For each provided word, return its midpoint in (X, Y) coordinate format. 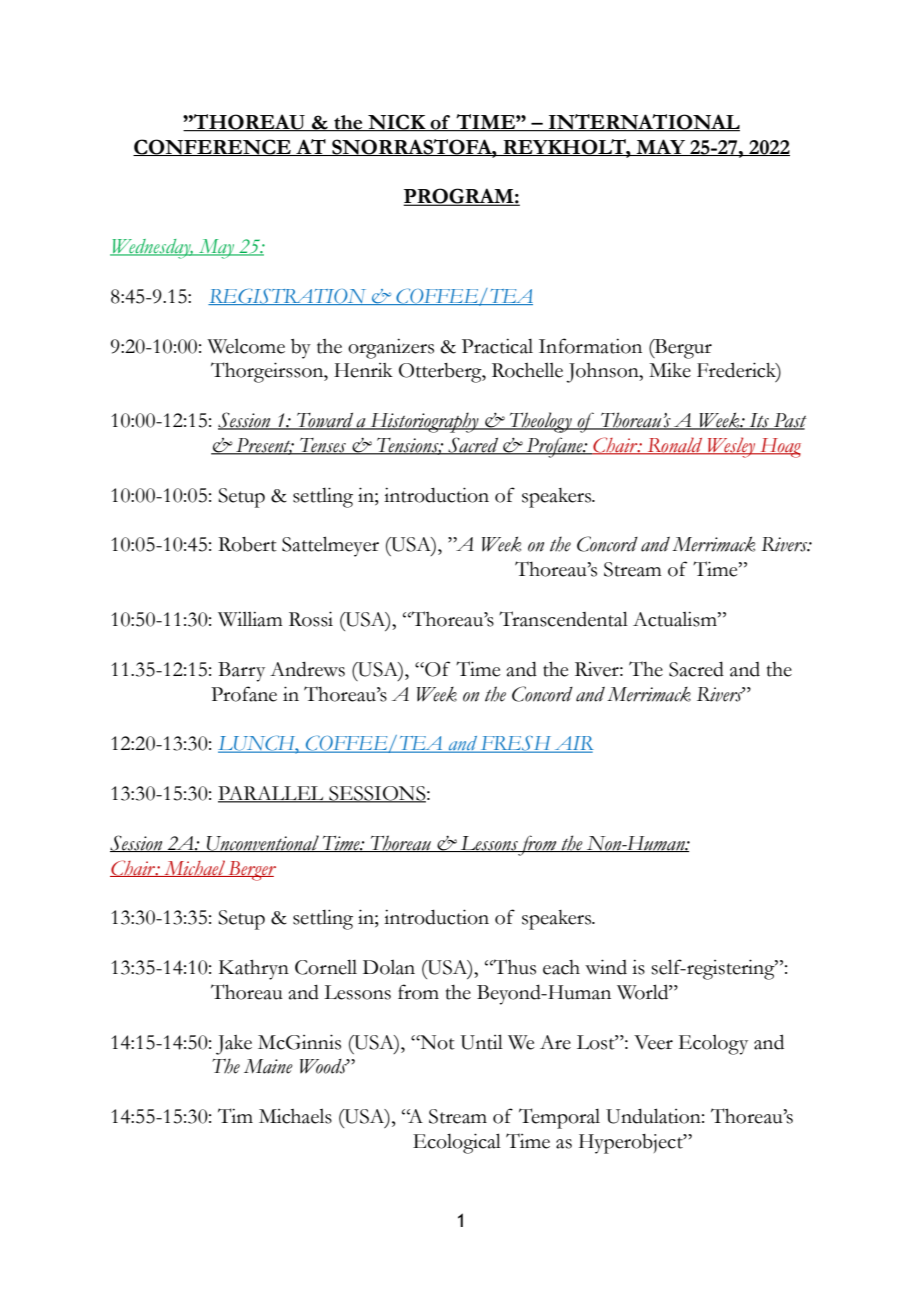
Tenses (323, 446)
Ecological (457, 1143)
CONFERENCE (213, 147)
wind (606, 967)
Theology (541, 422)
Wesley (731, 447)
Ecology (713, 1045)
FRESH (516, 744)
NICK (397, 123)
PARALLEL (272, 794)
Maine (268, 1066)
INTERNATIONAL (643, 123)
